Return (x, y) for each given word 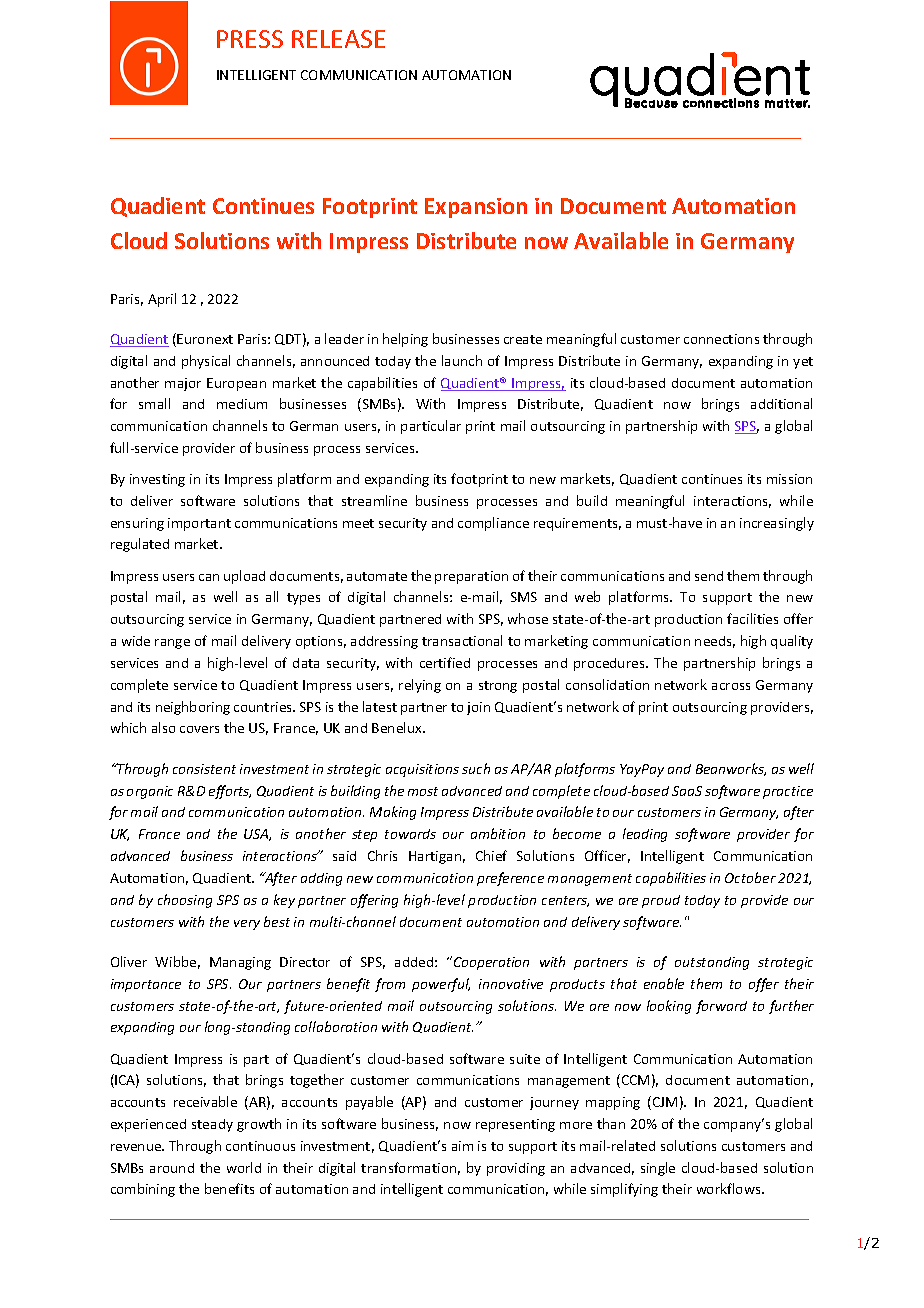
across (731, 686)
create (523, 339)
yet (803, 363)
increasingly (777, 524)
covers (199, 729)
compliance (493, 524)
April (162, 300)
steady (212, 1125)
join (478, 708)
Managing (240, 963)
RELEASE (338, 39)
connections (721, 339)
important (199, 524)
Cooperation (491, 963)
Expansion (476, 208)
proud (661, 901)
